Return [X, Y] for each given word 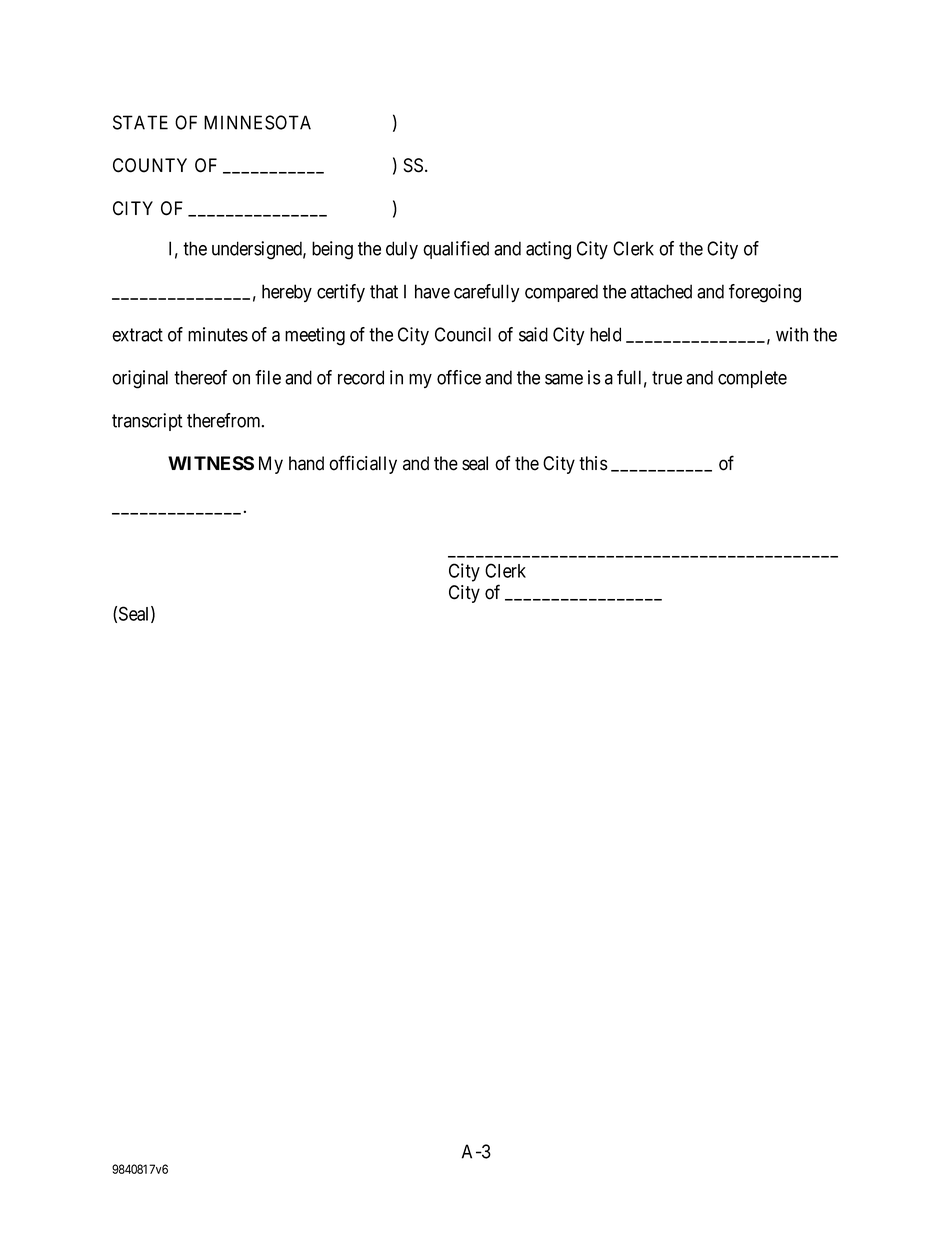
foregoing [765, 293]
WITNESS [211, 463]
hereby [287, 293]
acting [548, 250]
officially [363, 464]
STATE [140, 122]
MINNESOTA [257, 122]
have [432, 291]
